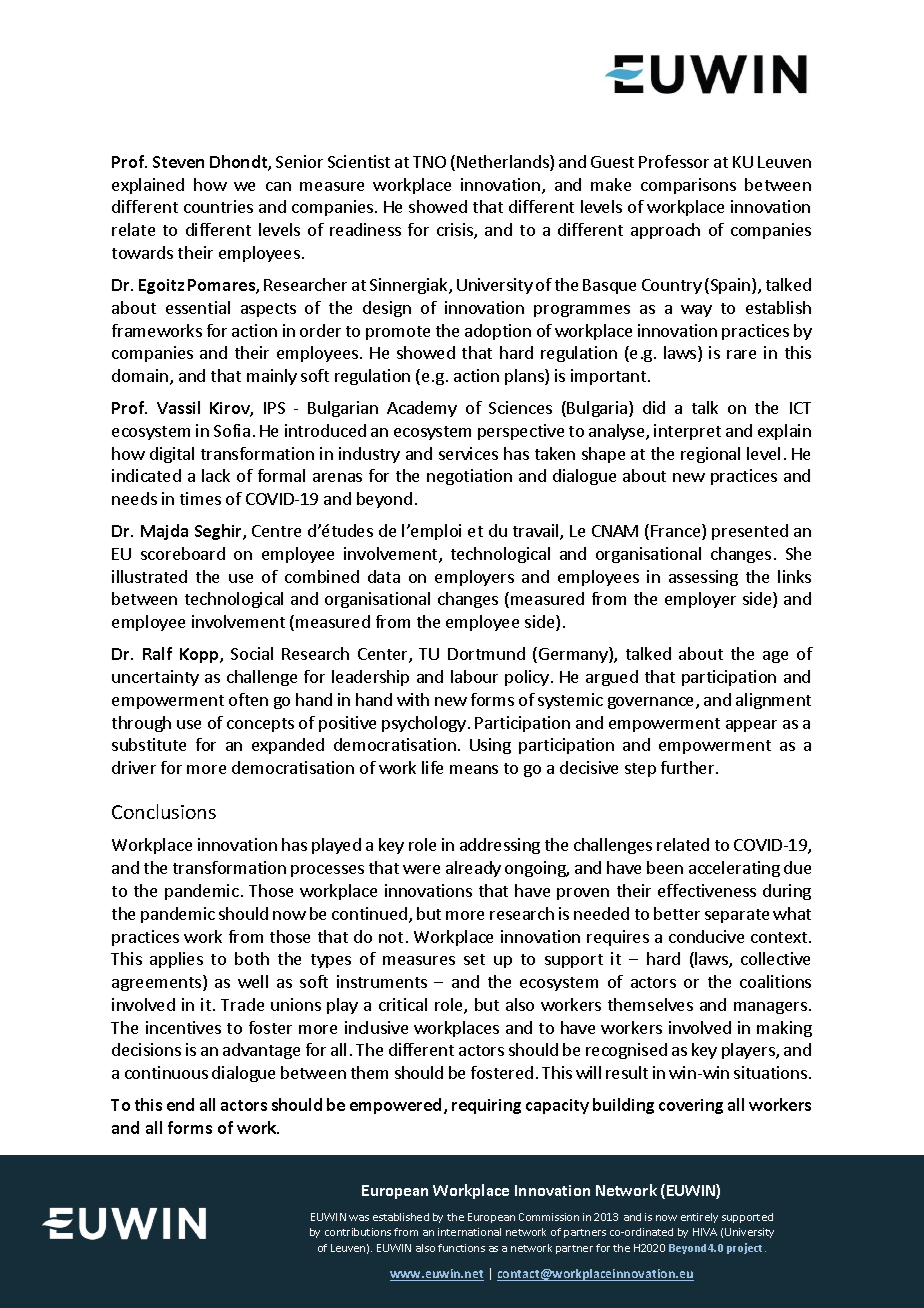 This screenshot has height=1308, width=924. I want to click on countries, so click(218, 206).
